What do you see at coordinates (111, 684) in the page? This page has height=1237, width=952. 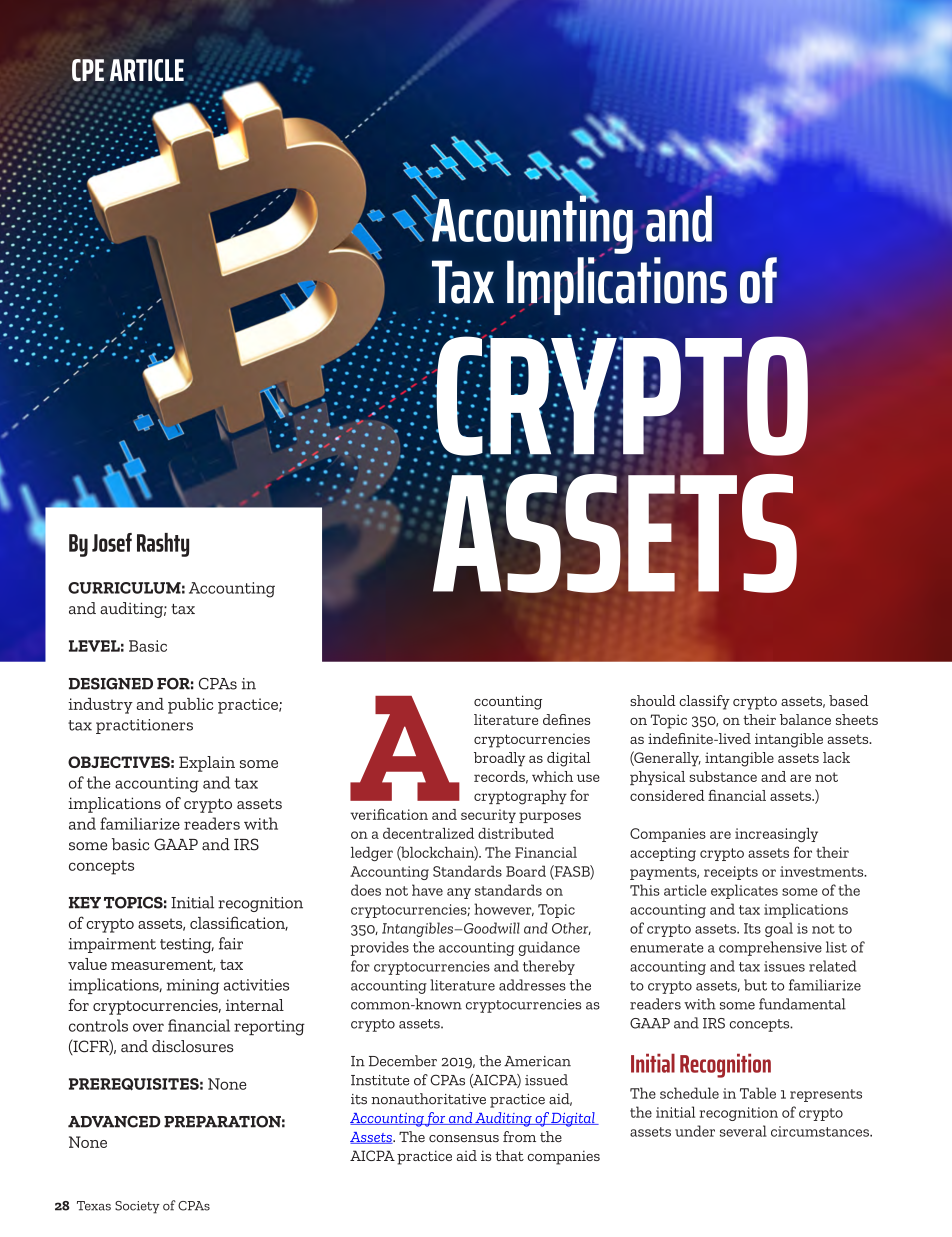 I see `DESIGNED` at bounding box center [111, 684].
